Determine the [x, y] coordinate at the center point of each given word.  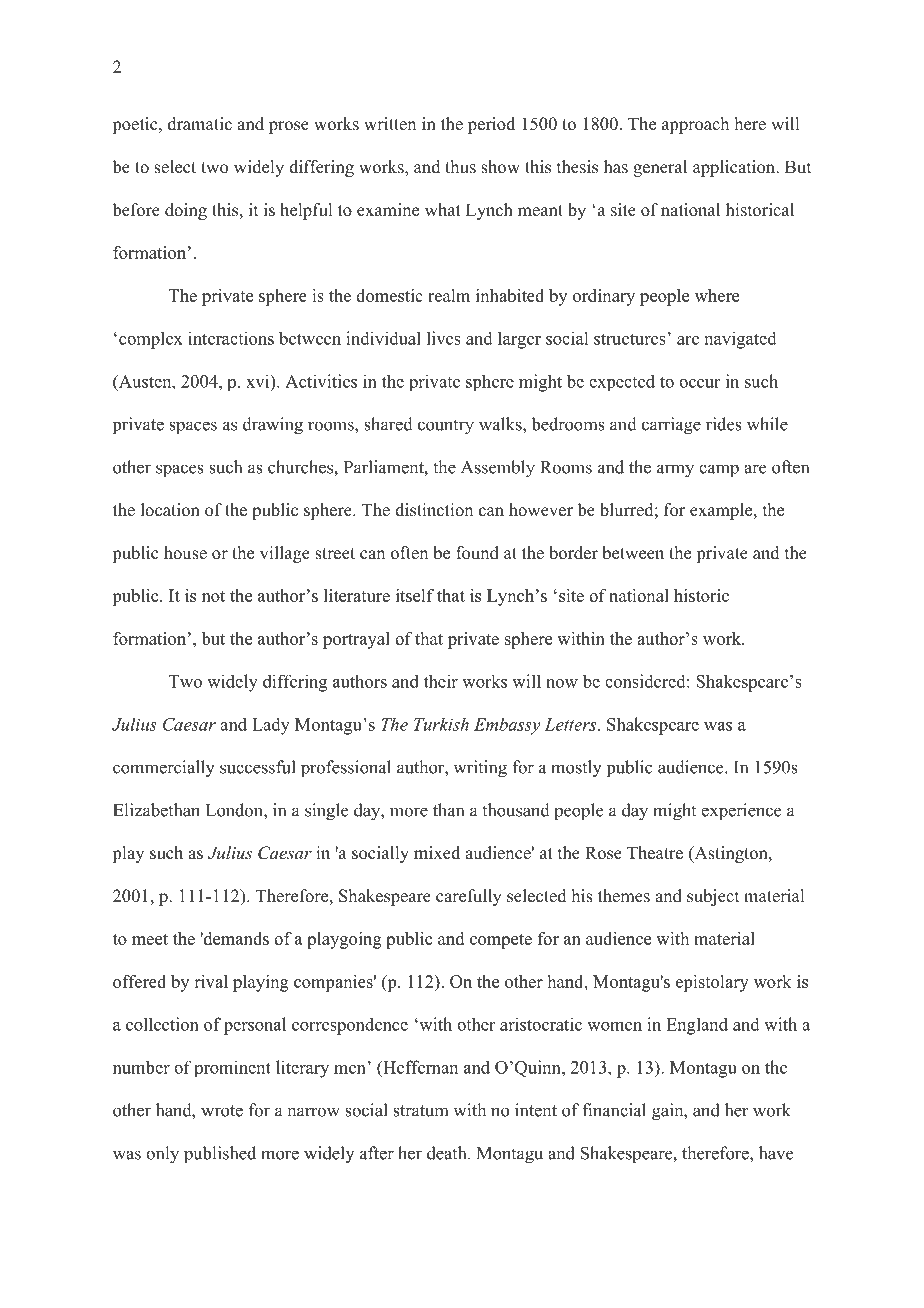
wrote [222, 1111]
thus [460, 167]
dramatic [200, 124]
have [776, 1153]
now [562, 683]
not [213, 596]
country [446, 427]
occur [699, 383]
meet [150, 939]
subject [713, 897]
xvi [259, 381]
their [441, 681]
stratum [420, 1111]
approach [695, 125]
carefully [469, 897]
